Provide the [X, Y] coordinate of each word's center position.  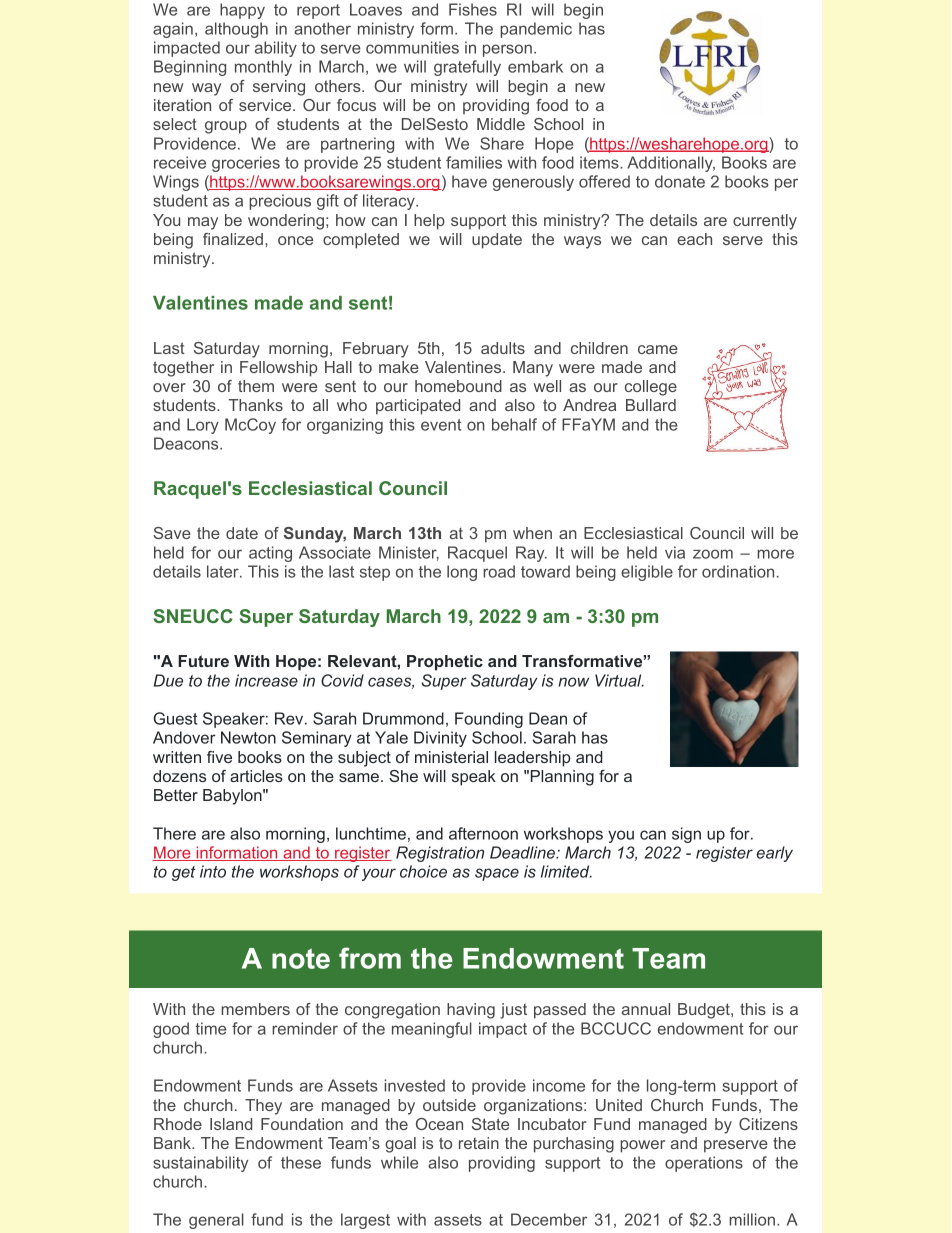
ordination [738, 571]
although [236, 30]
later [224, 571]
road [499, 571]
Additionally [671, 164]
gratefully [467, 68]
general [216, 1221]
